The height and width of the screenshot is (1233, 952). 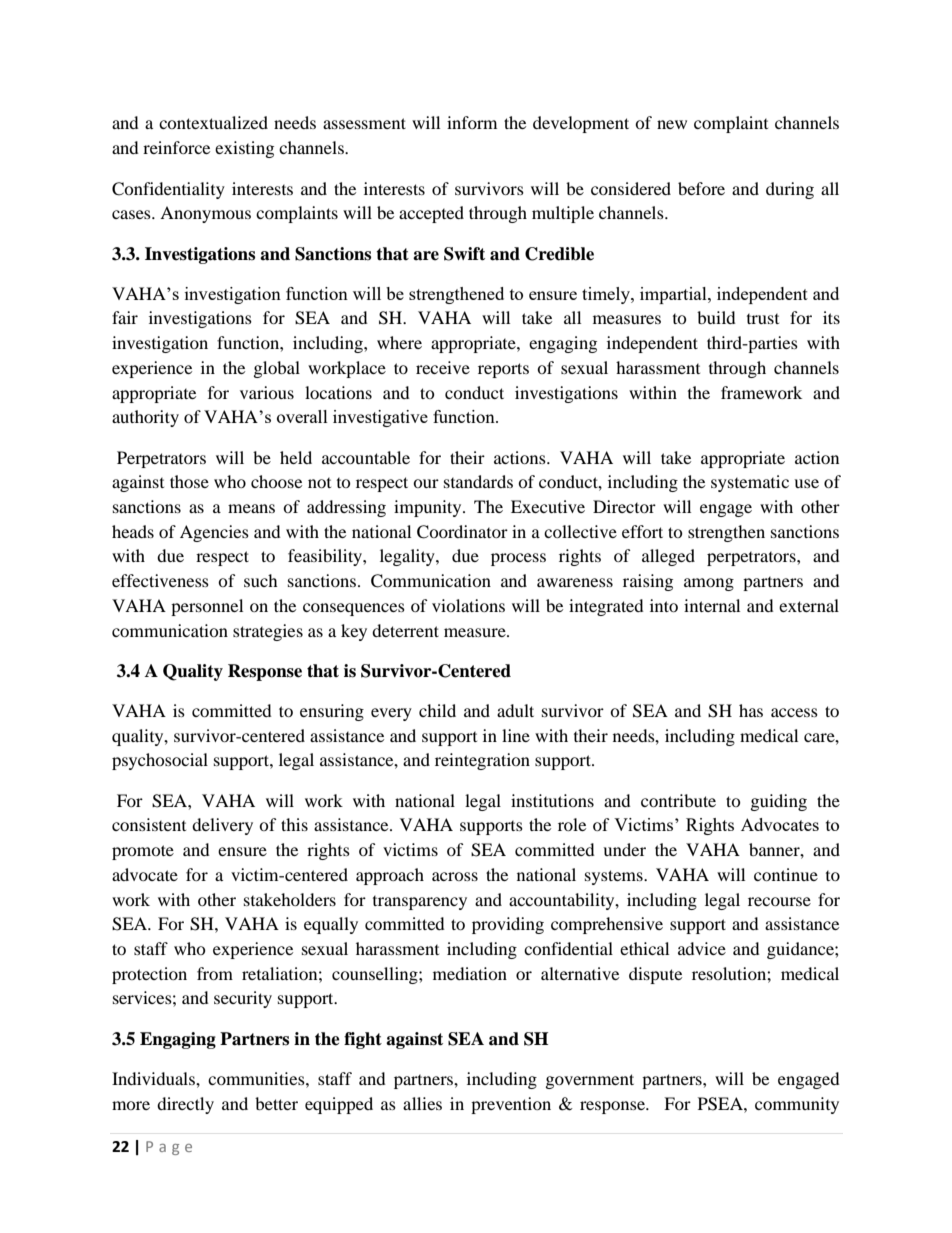 I want to click on directly, so click(x=185, y=1105).
